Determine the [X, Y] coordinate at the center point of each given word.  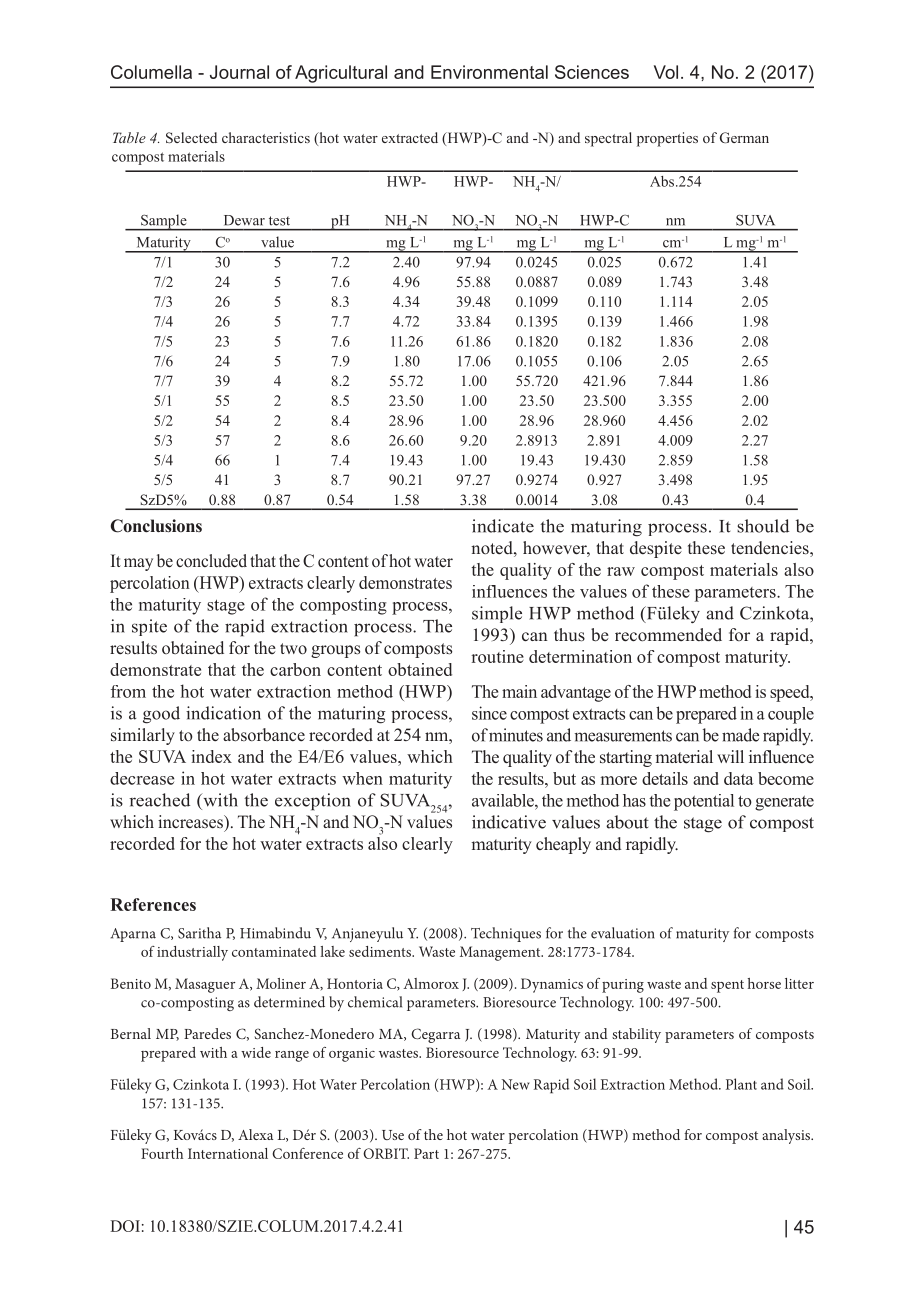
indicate [503, 526]
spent [727, 986]
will [730, 756]
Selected [191, 137]
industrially [192, 953]
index [211, 756]
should [763, 526]
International [228, 1153]
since [489, 713]
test [279, 221]
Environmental [489, 72]
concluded [211, 561]
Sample [164, 222]
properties [667, 139]
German [744, 137]
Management [501, 953]
